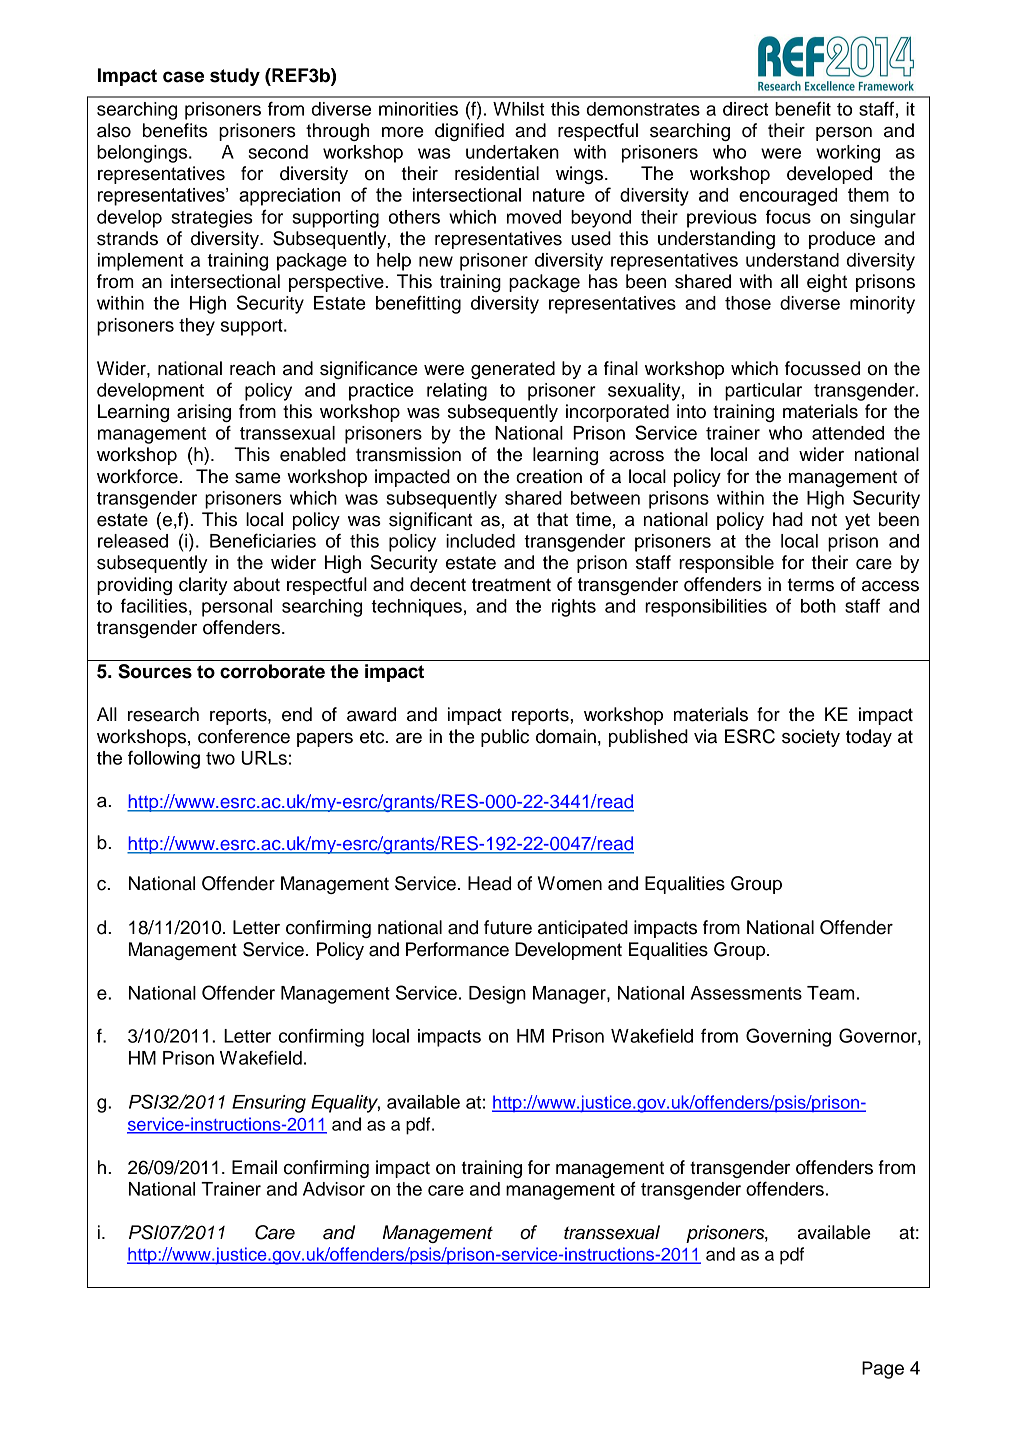  Describe the element at coordinates (811, 738) in the screenshot. I see `society` at that location.
